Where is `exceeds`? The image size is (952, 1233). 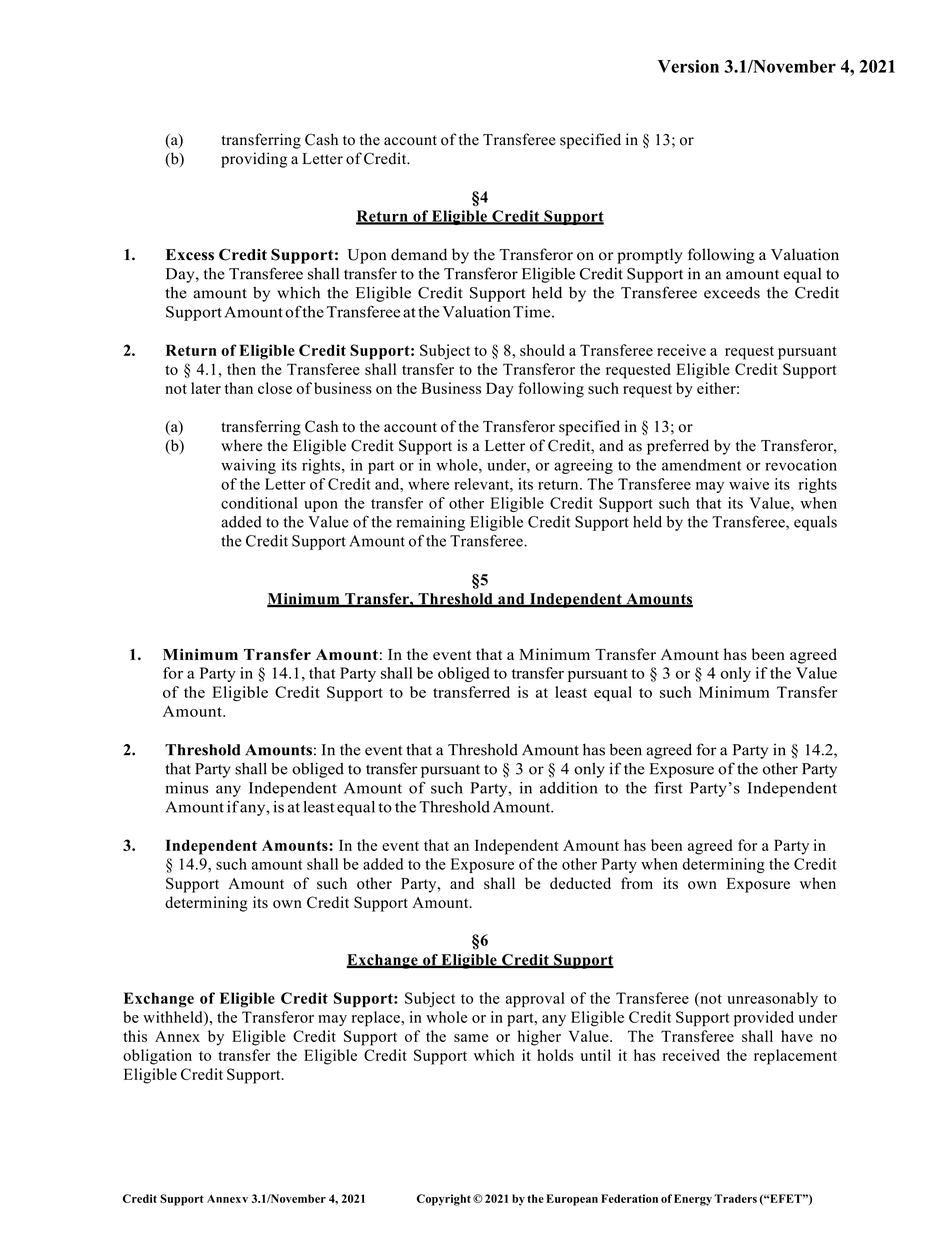
exceeds is located at coordinates (732, 292).
